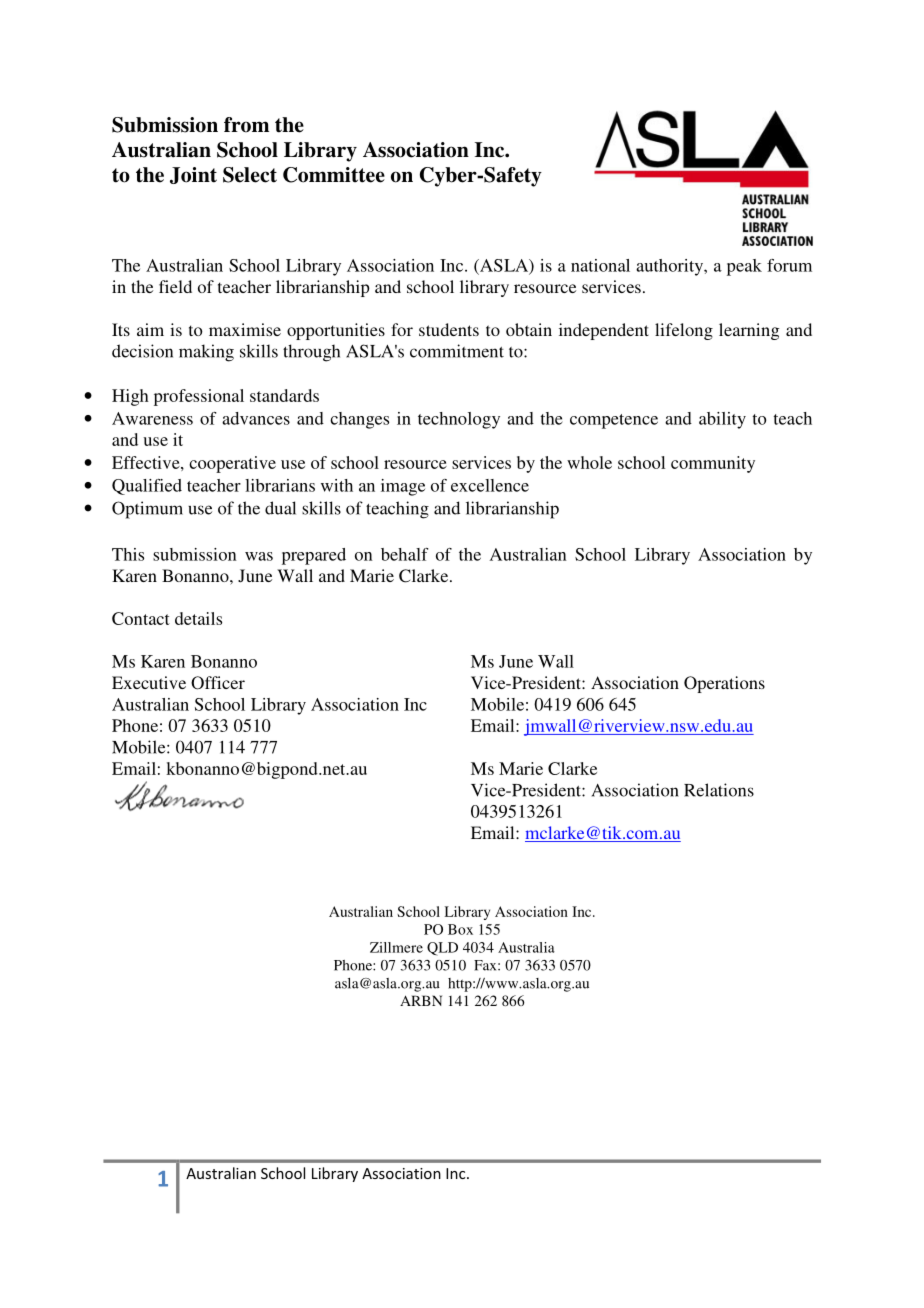 This screenshot has height=1308, width=924. I want to click on lifelong, so click(684, 331).
